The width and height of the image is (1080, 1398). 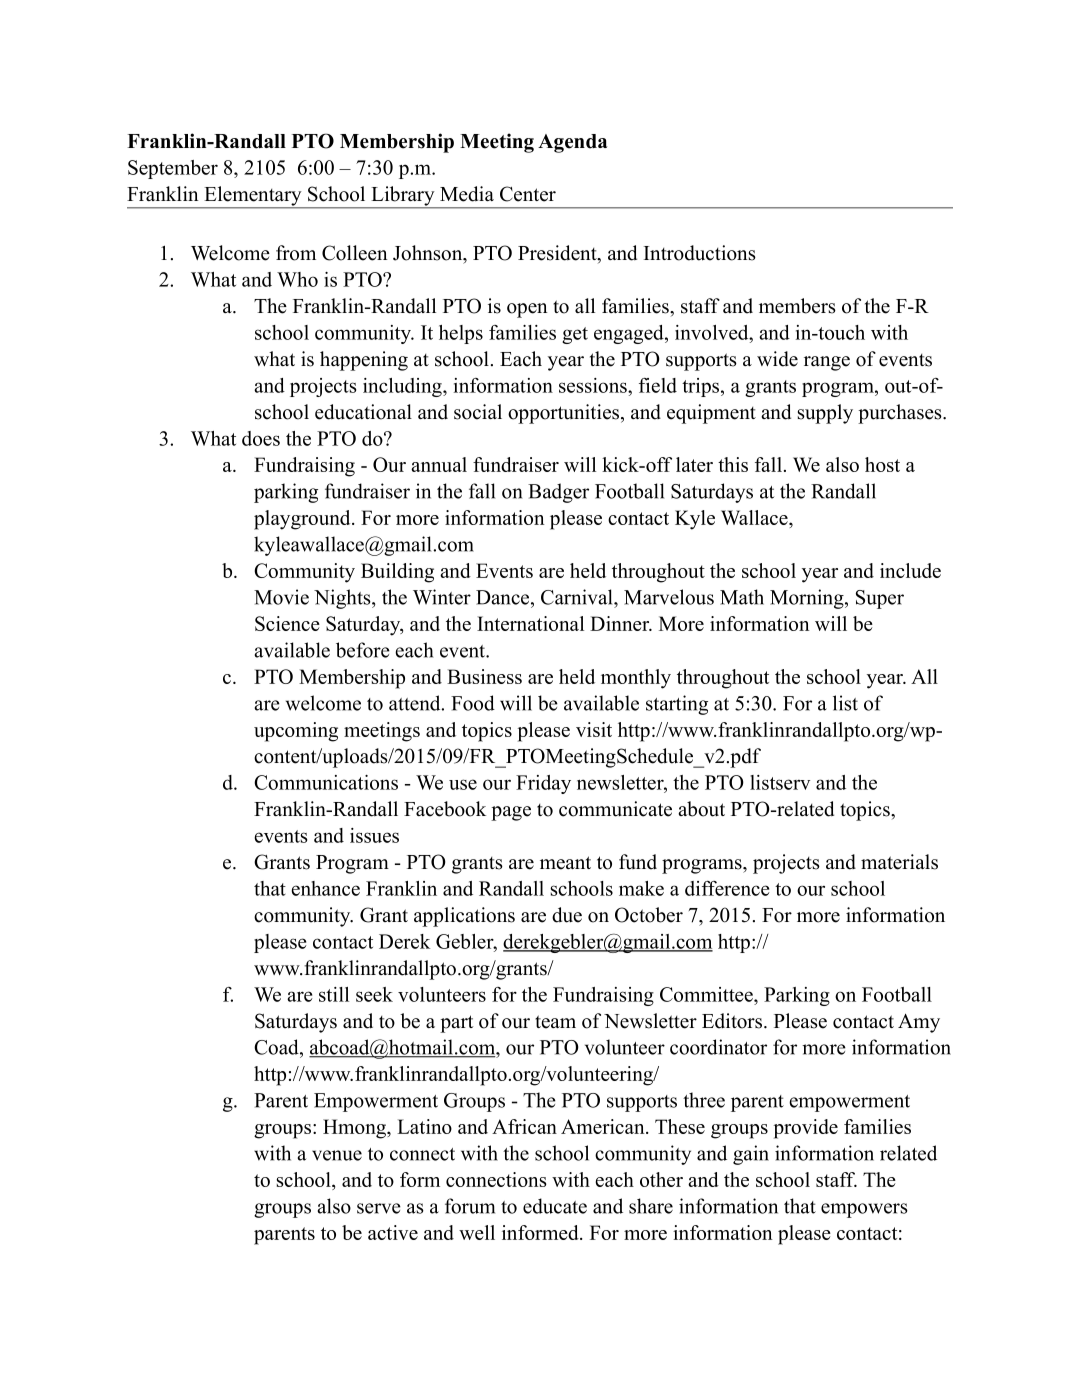 I want to click on difference, so click(x=727, y=888).
